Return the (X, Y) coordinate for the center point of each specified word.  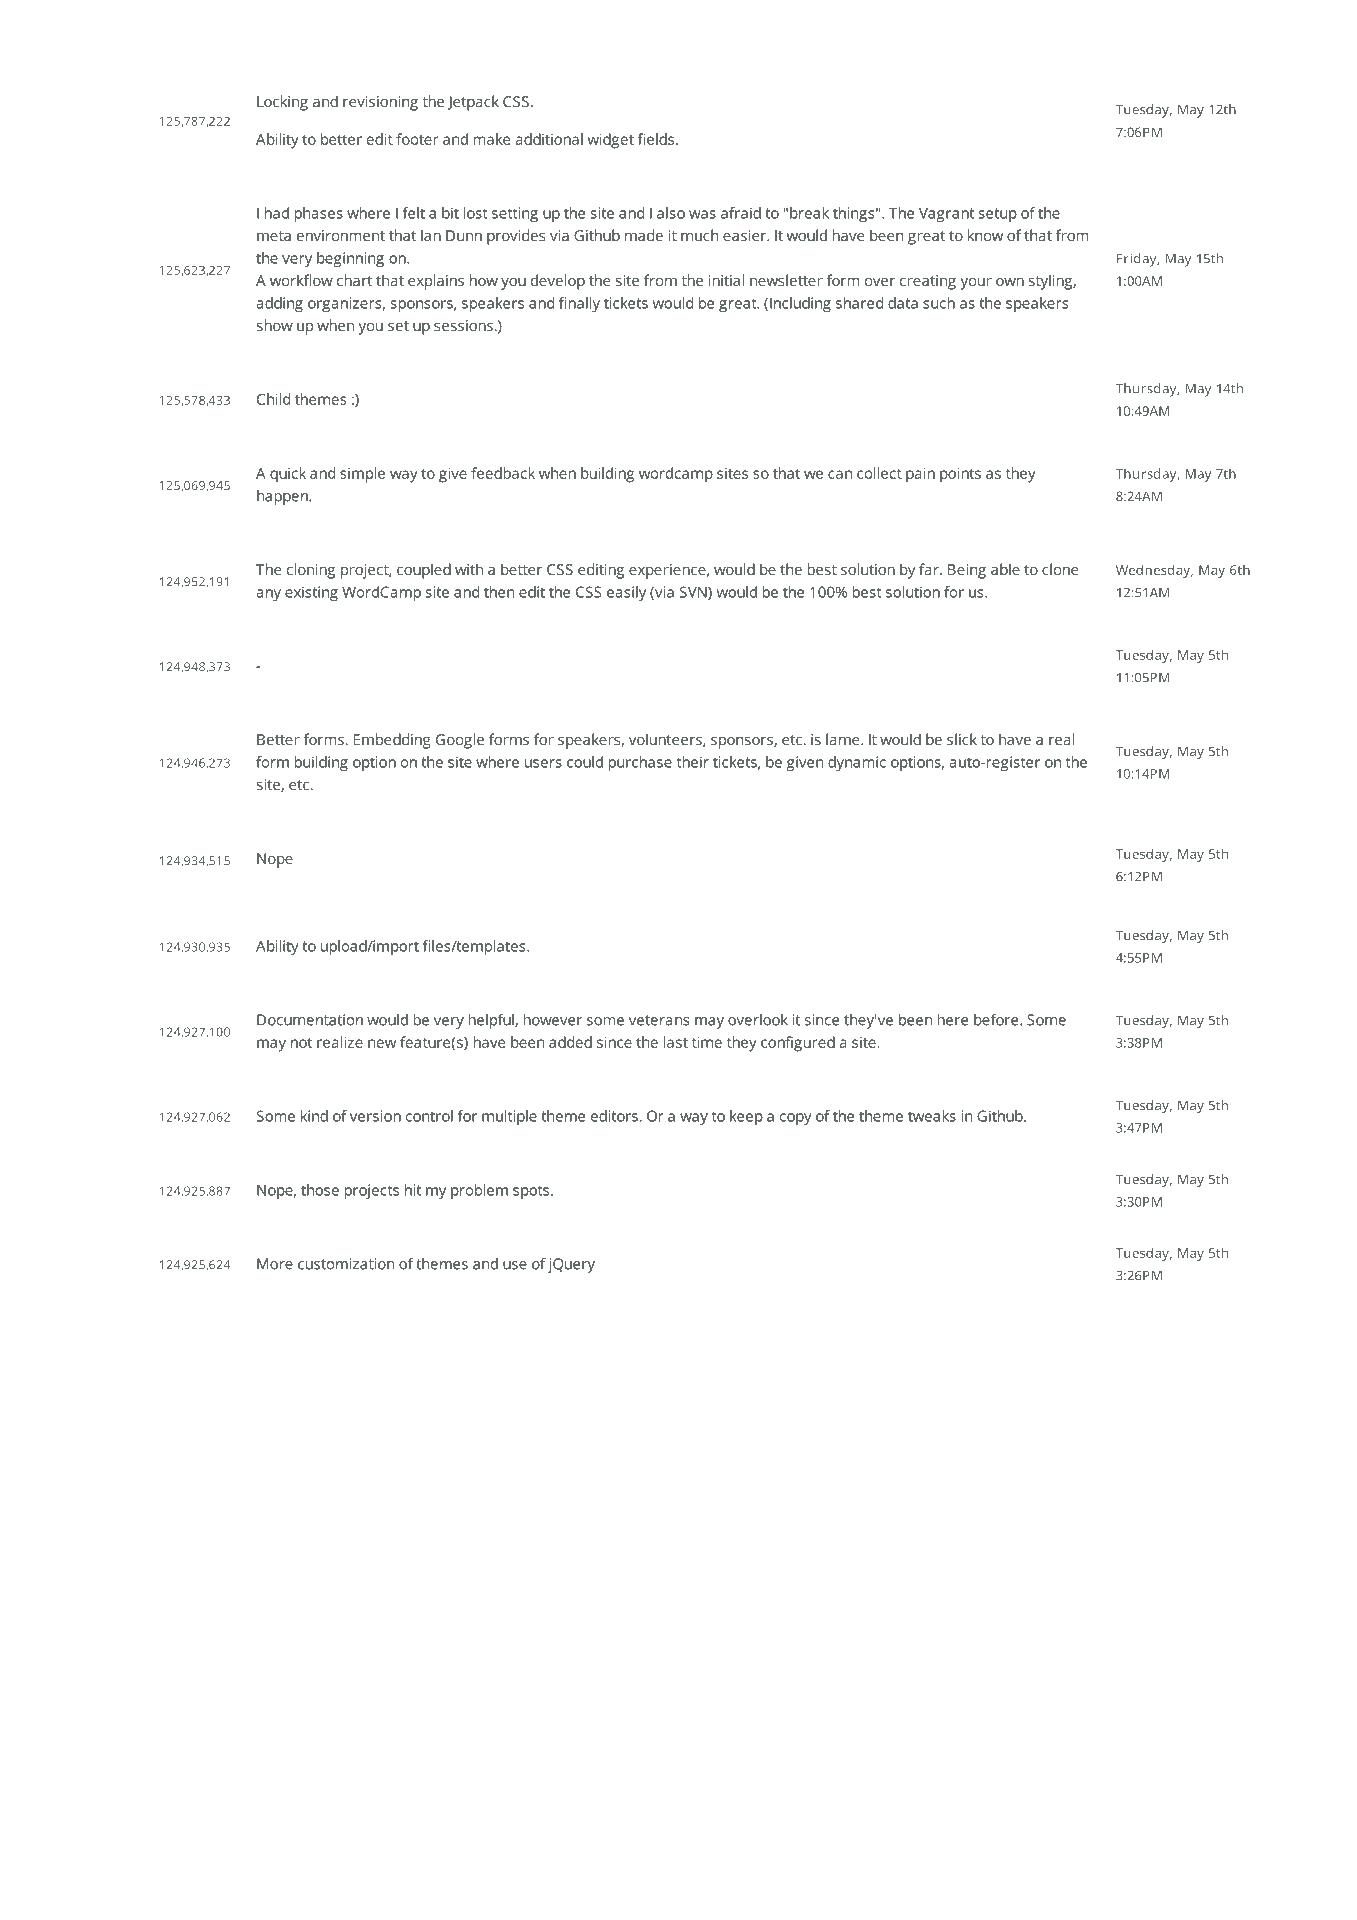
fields (657, 139)
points (960, 475)
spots (531, 1192)
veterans (659, 1020)
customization (346, 1264)
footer (417, 139)
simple (362, 475)
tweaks (932, 1116)
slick (962, 739)
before (997, 1020)
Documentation (310, 1020)
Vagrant (946, 214)
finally (579, 304)
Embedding (392, 741)
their (693, 762)
